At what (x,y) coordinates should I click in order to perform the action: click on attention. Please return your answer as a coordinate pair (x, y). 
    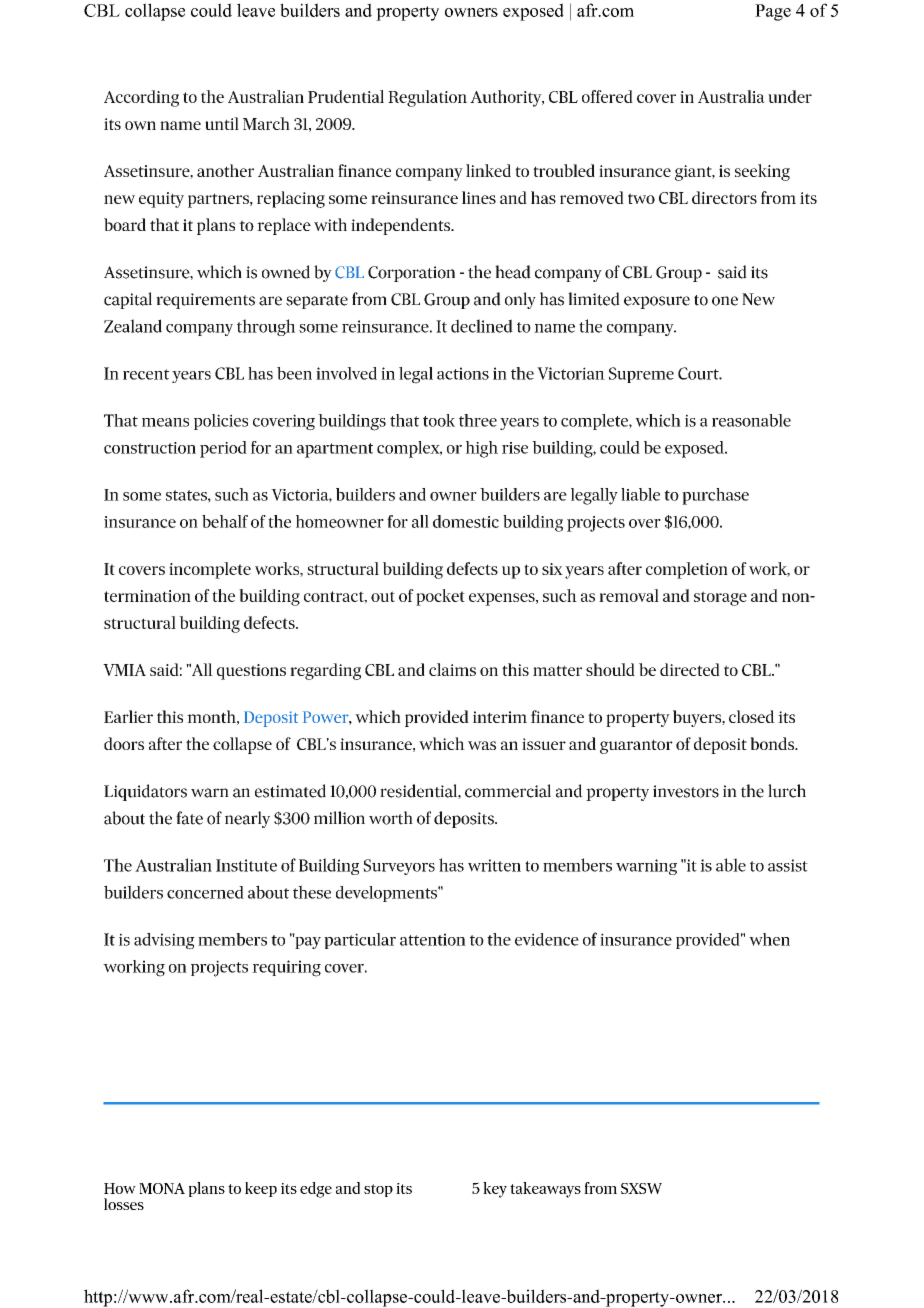
    Looking at the image, I should click on (433, 939).
